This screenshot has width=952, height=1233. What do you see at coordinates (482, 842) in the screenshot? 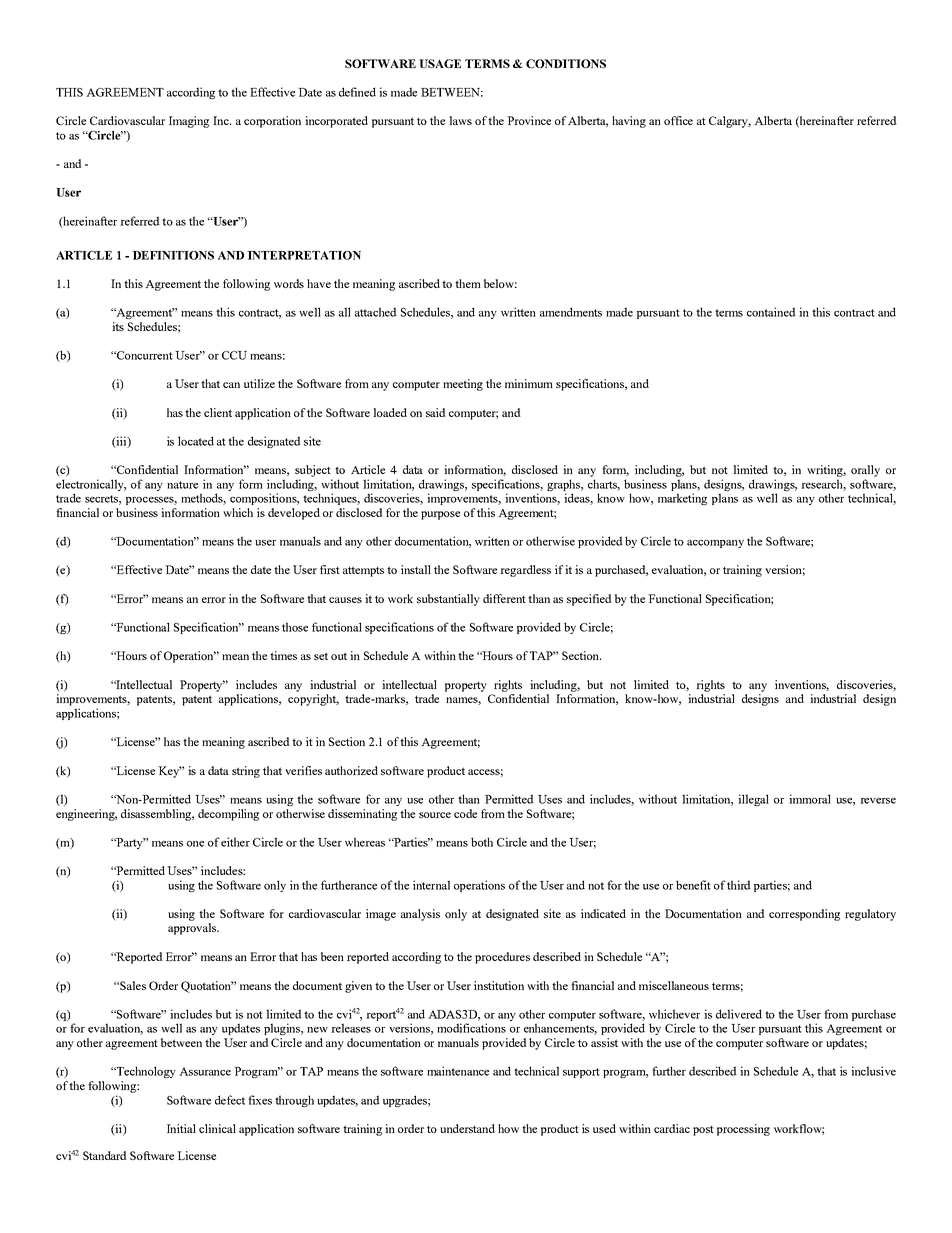
I see `both` at bounding box center [482, 842].
